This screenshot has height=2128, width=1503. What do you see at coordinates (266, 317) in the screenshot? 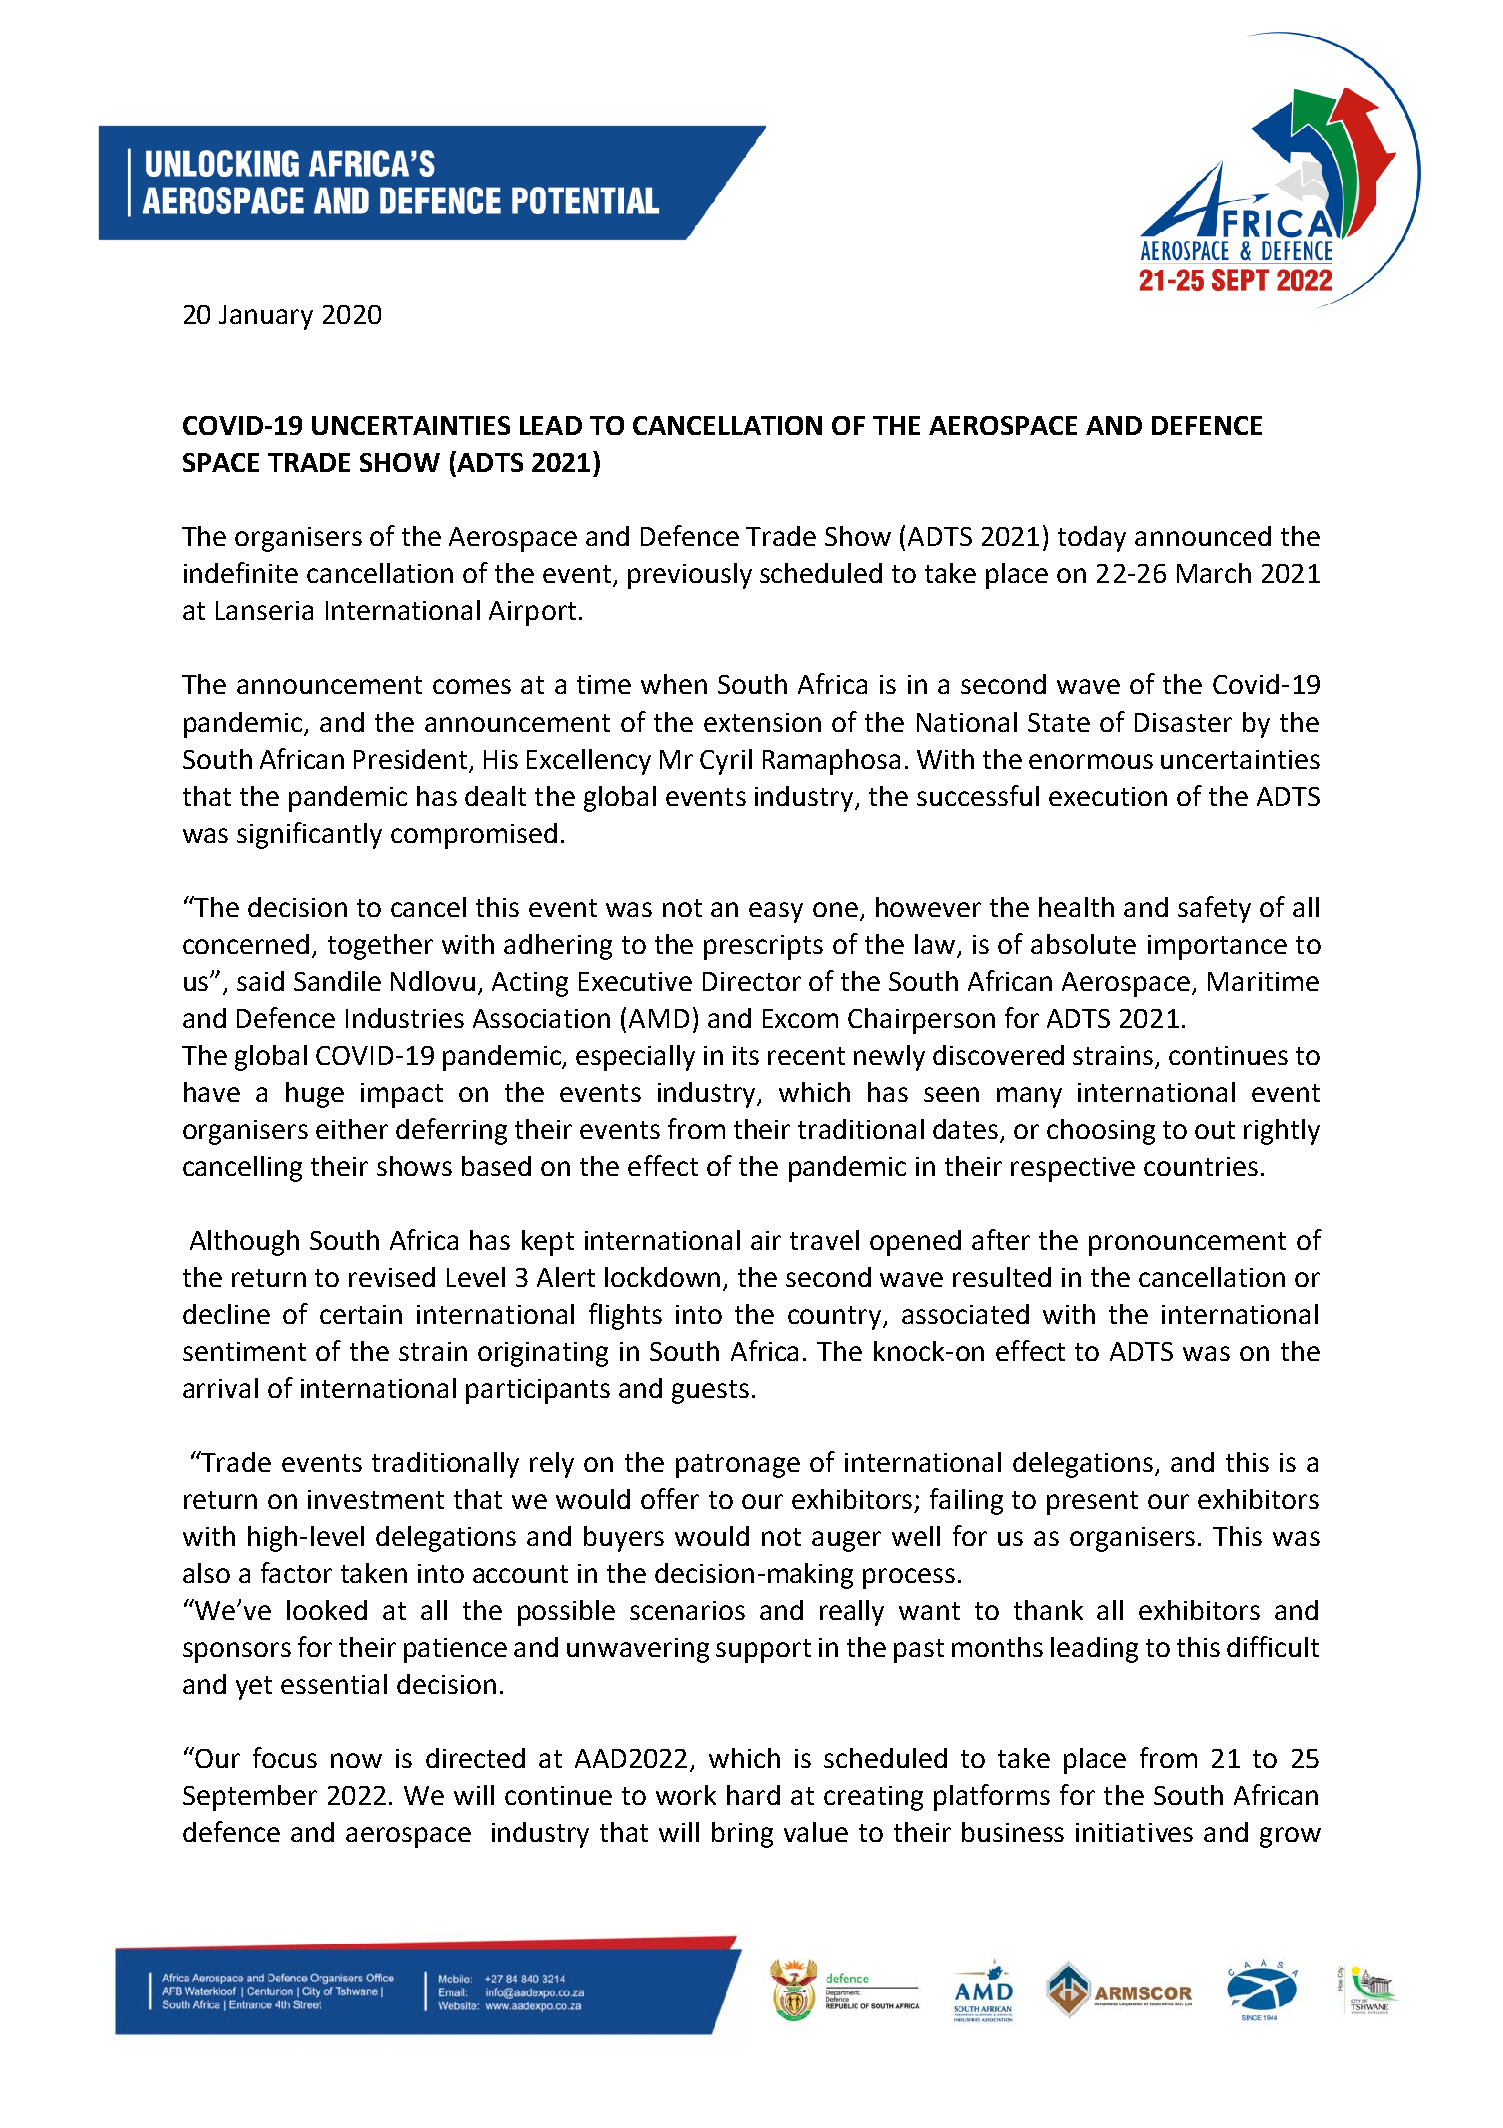
I see `January` at bounding box center [266, 317].
